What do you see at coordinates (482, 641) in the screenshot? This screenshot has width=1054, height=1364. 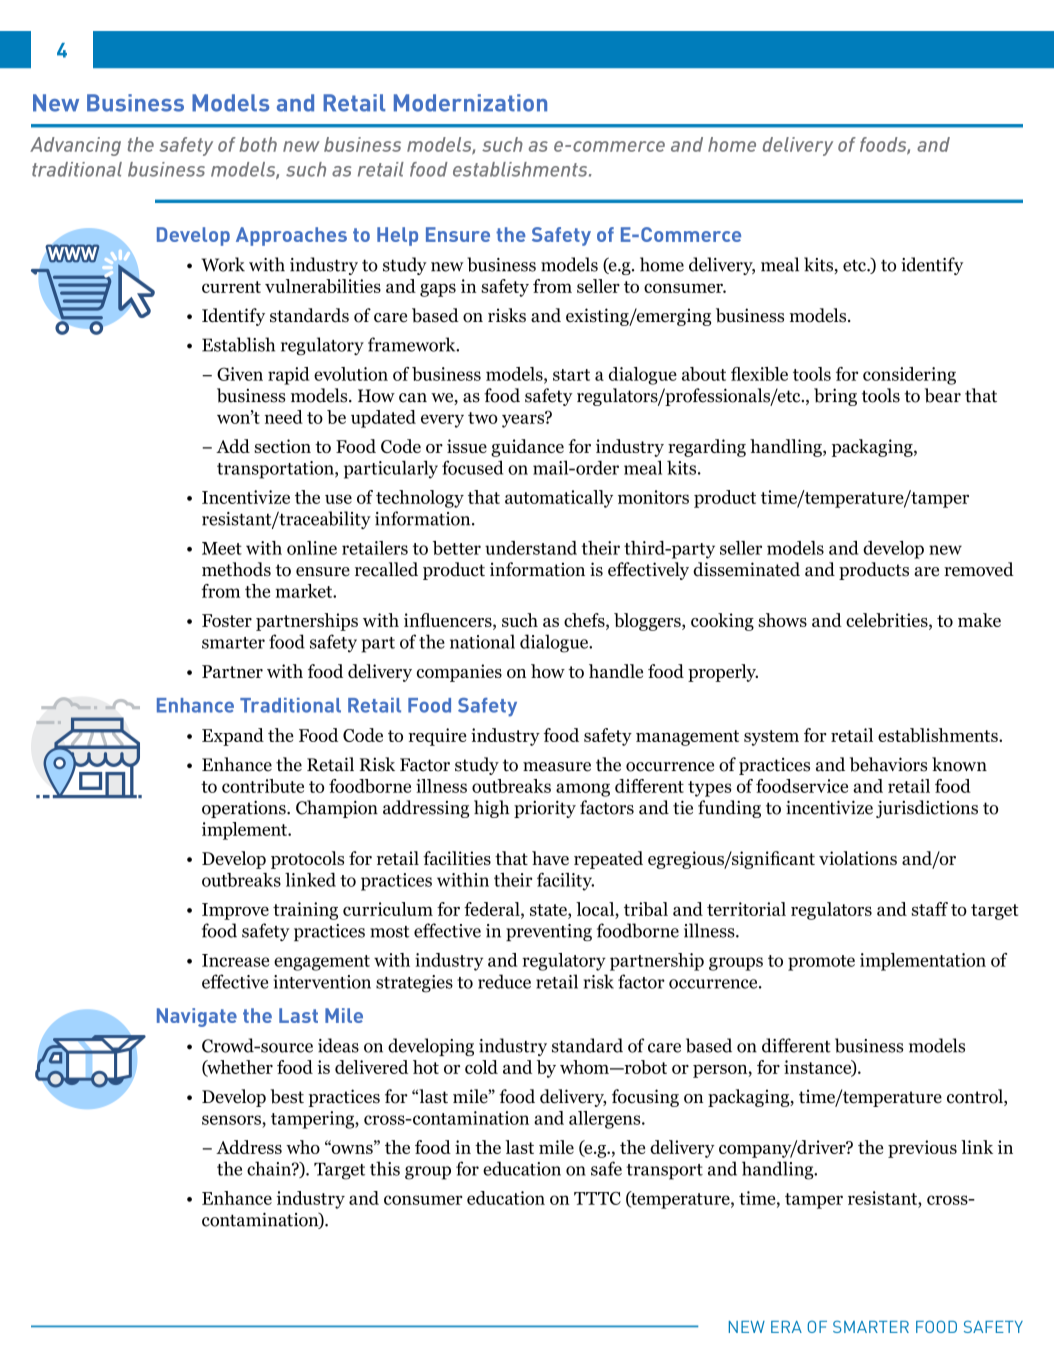 I see `national` at bounding box center [482, 641].
